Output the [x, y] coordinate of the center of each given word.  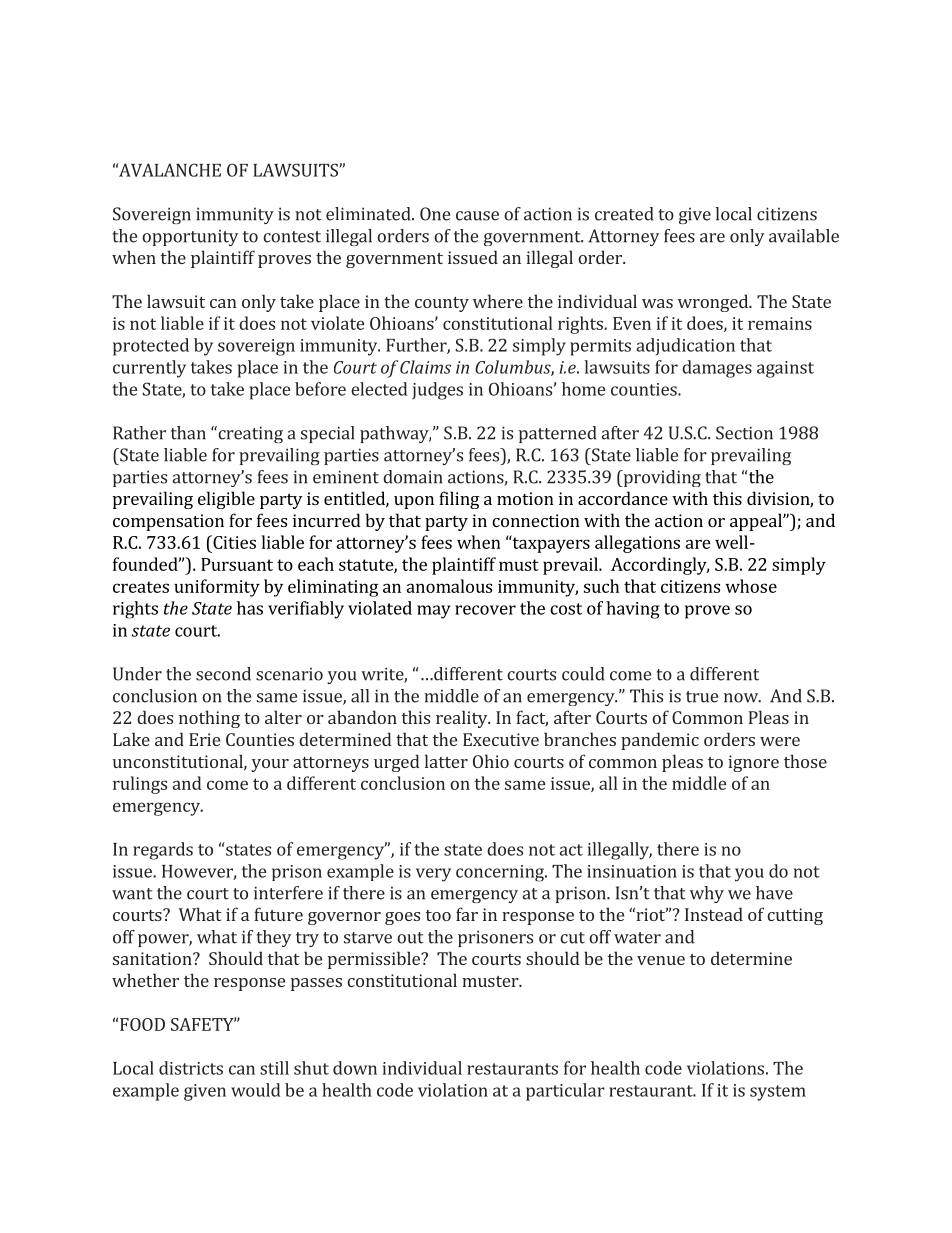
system [778, 1093]
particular [565, 1092]
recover [485, 610]
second [223, 674]
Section [744, 433]
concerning [501, 873]
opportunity [190, 237]
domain [413, 477]
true [702, 697]
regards [163, 851]
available [804, 236]
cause [477, 216]
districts [191, 1068]
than [188, 433]
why [707, 894]
